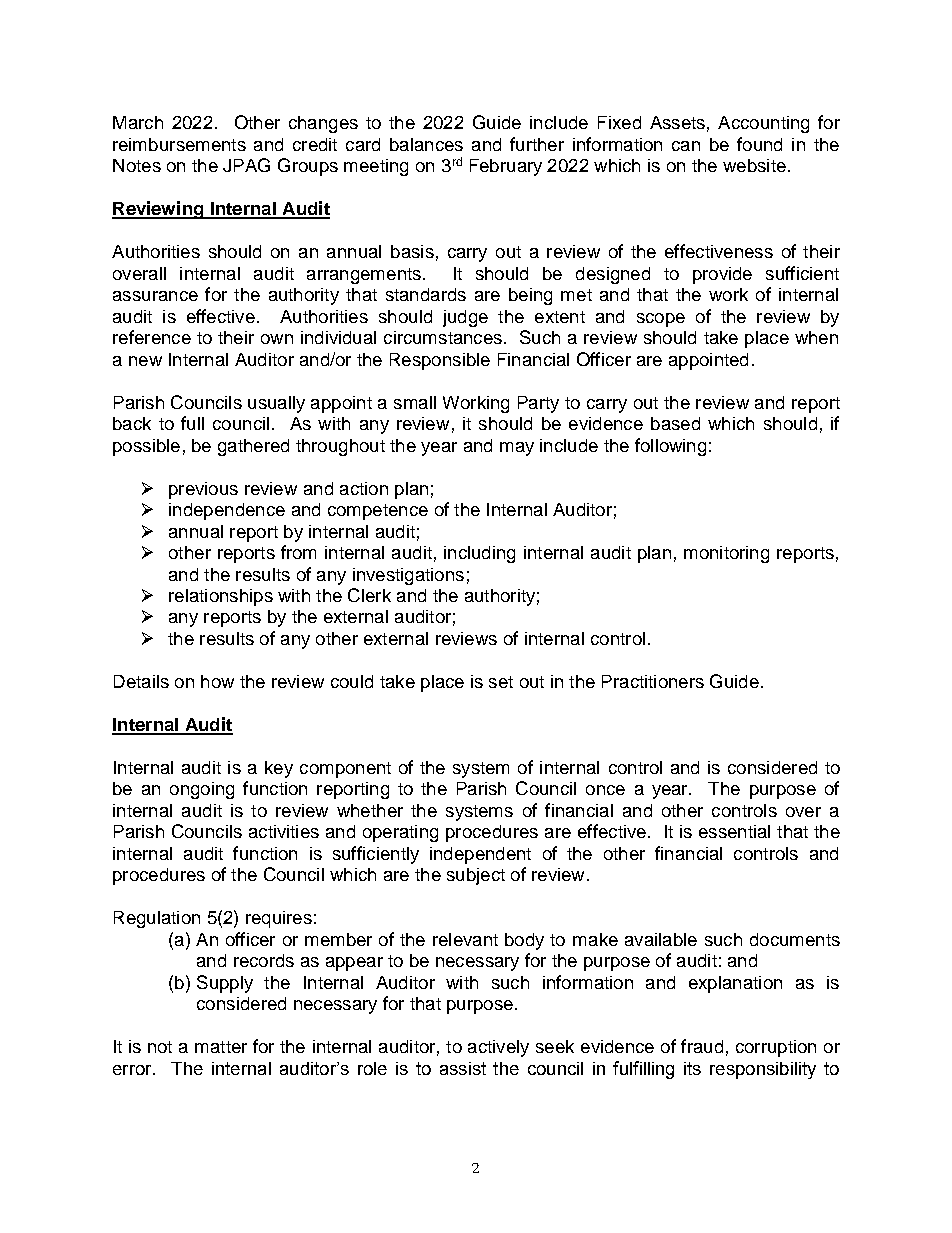  Describe the element at coordinates (253, 447) in the screenshot. I see `gathered` at that location.
